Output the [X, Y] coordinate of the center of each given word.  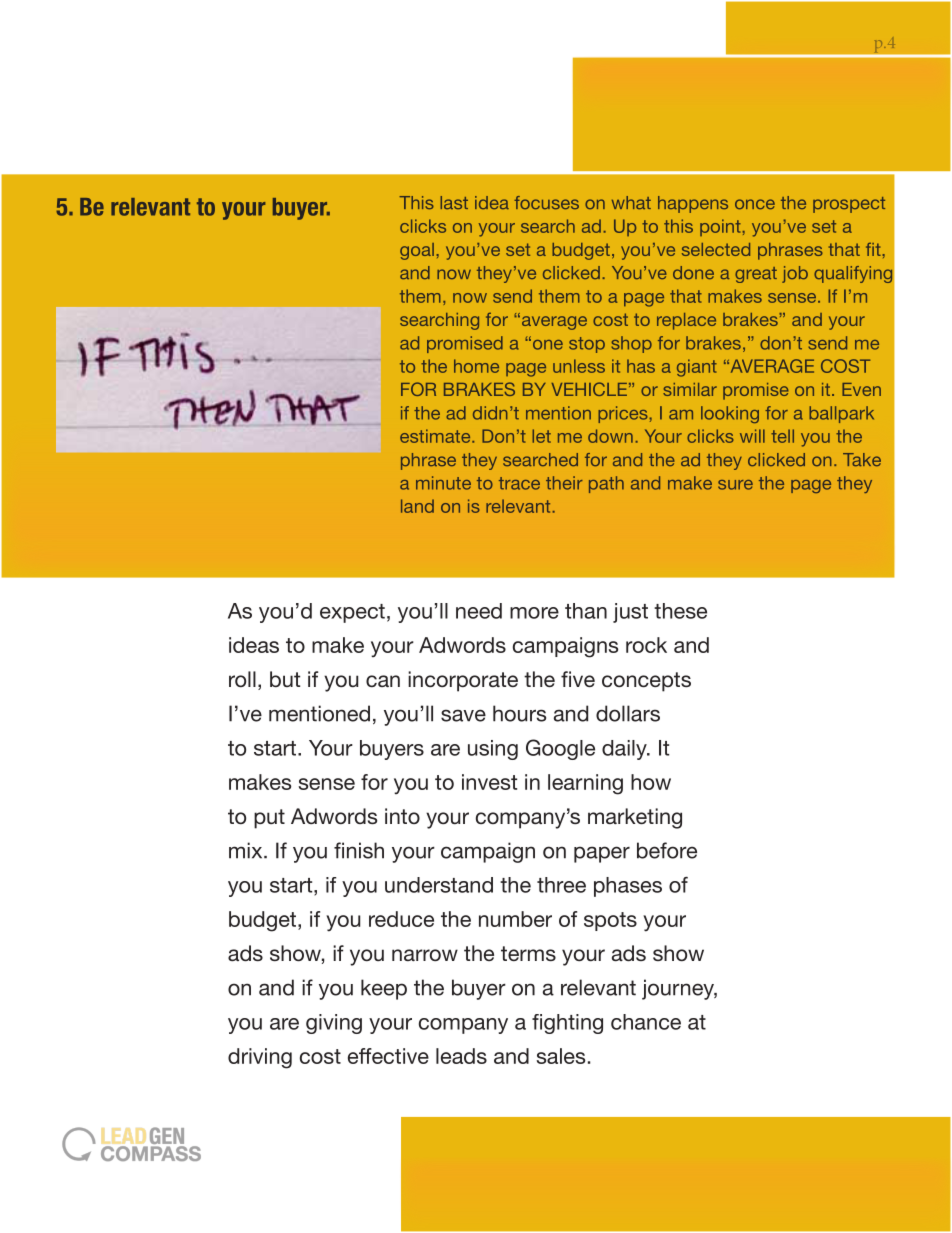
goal [417, 251]
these [680, 611]
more [534, 613]
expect [352, 613]
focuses [546, 202]
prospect [849, 205]
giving [334, 1024]
